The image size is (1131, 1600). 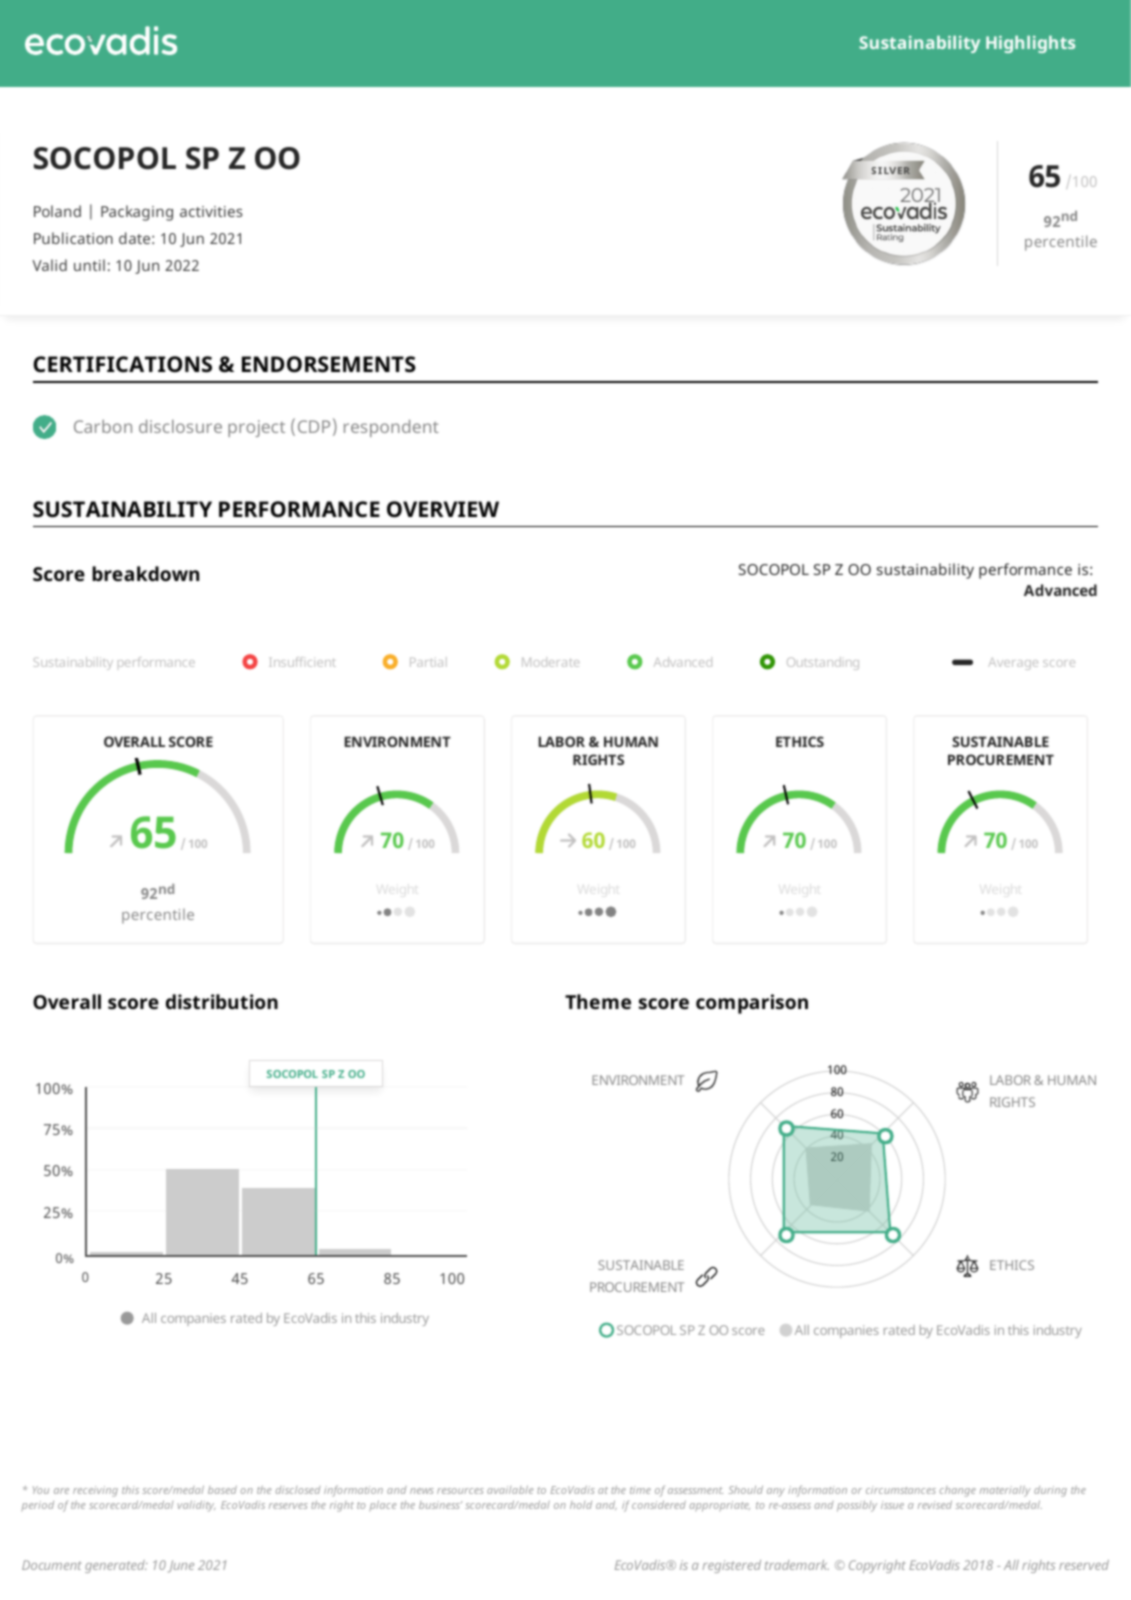 I want to click on comparison, so click(x=752, y=1004).
